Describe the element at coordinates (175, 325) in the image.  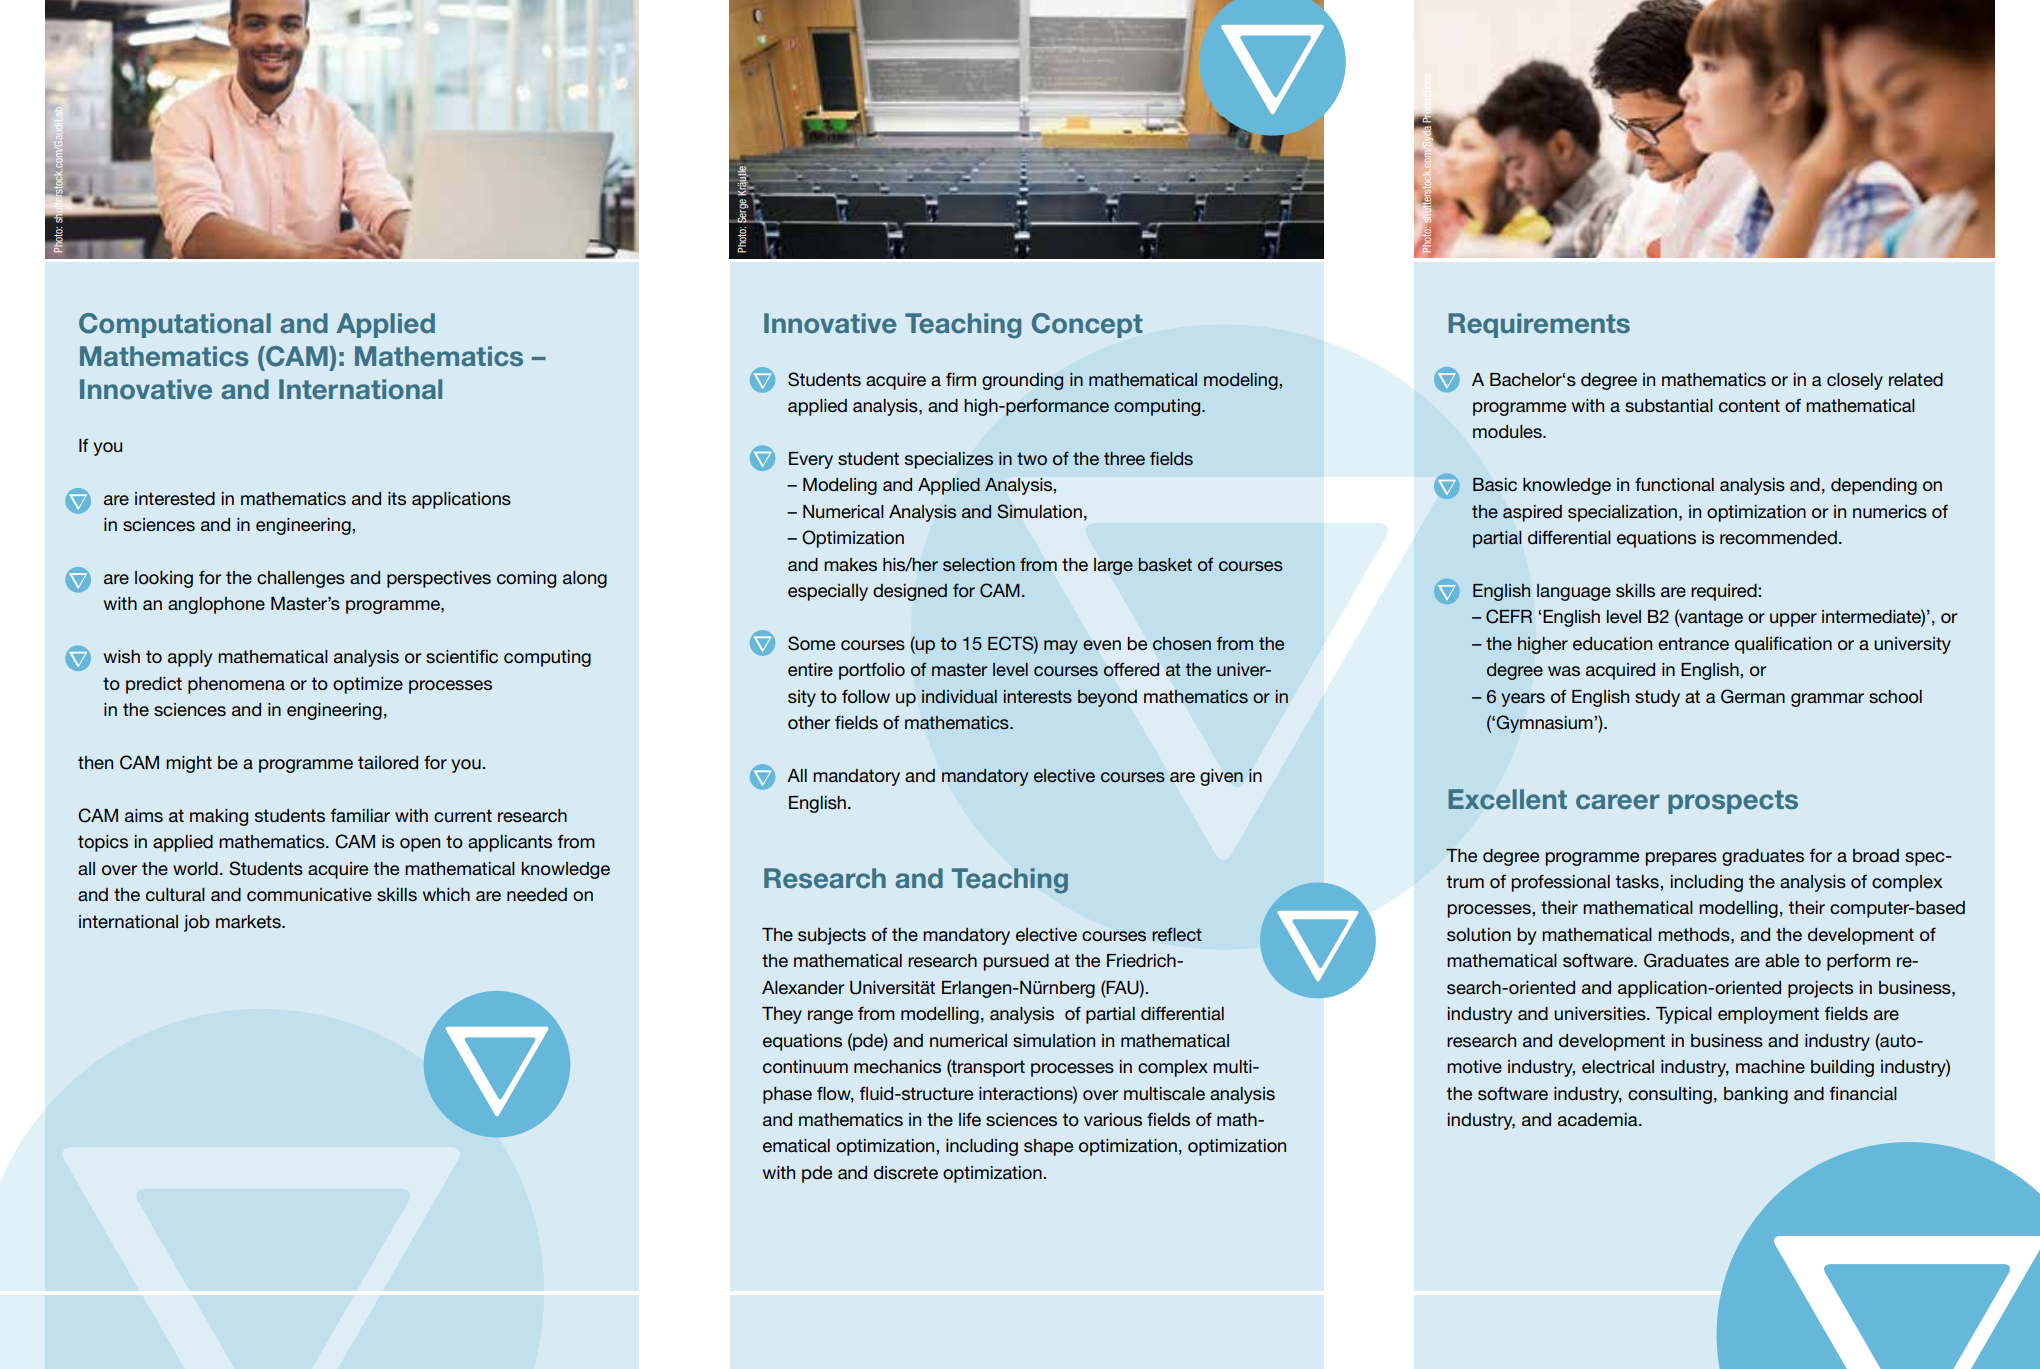
I see `Computational` at that location.
